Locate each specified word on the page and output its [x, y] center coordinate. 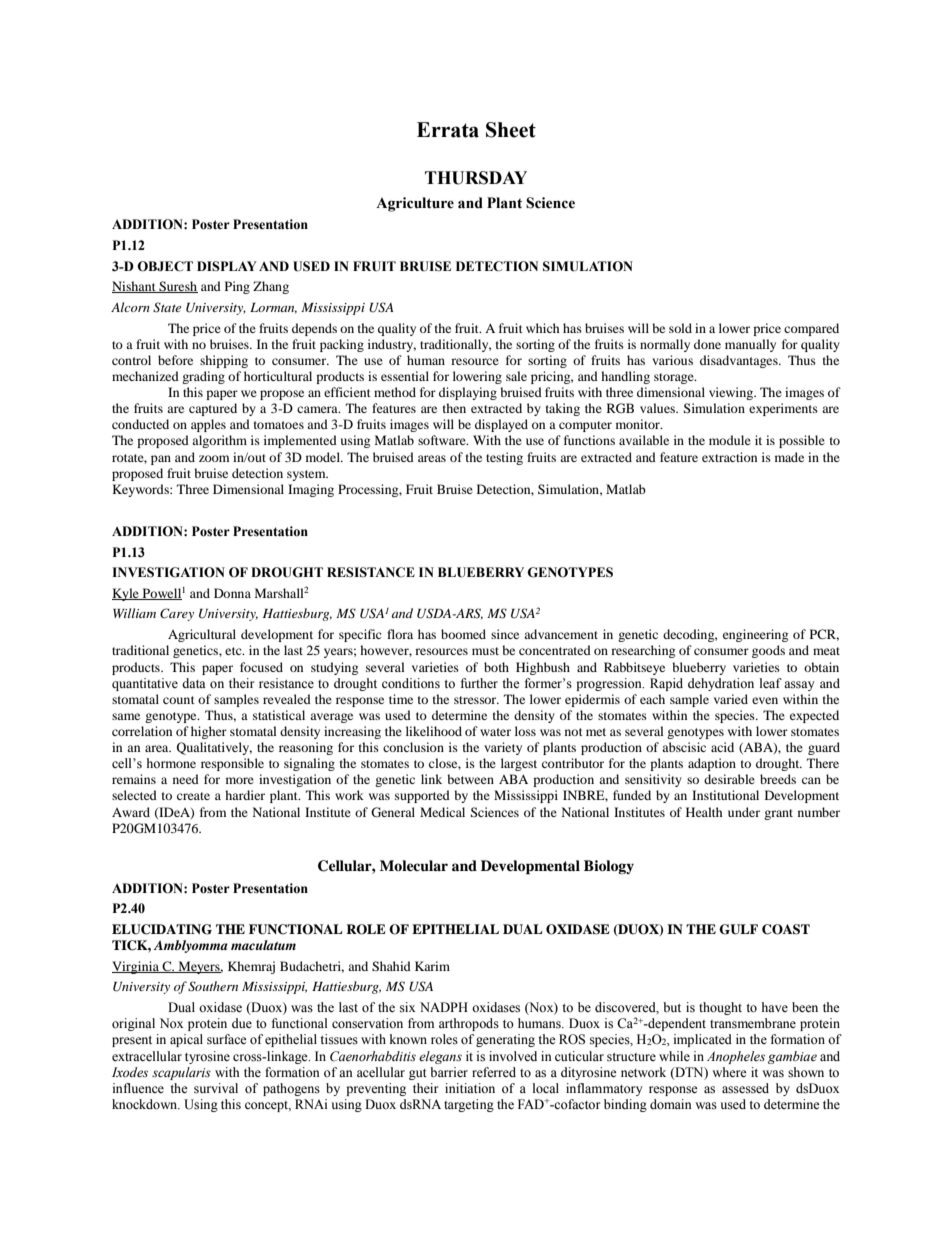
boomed [463, 634]
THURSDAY [476, 178]
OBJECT [165, 266]
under [744, 812]
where [729, 1072]
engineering [755, 635]
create [193, 796]
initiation [470, 1088]
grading [203, 377]
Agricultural [202, 635]
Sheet [511, 130]
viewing [732, 393]
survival [216, 1088]
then [454, 408]
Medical [442, 812]
